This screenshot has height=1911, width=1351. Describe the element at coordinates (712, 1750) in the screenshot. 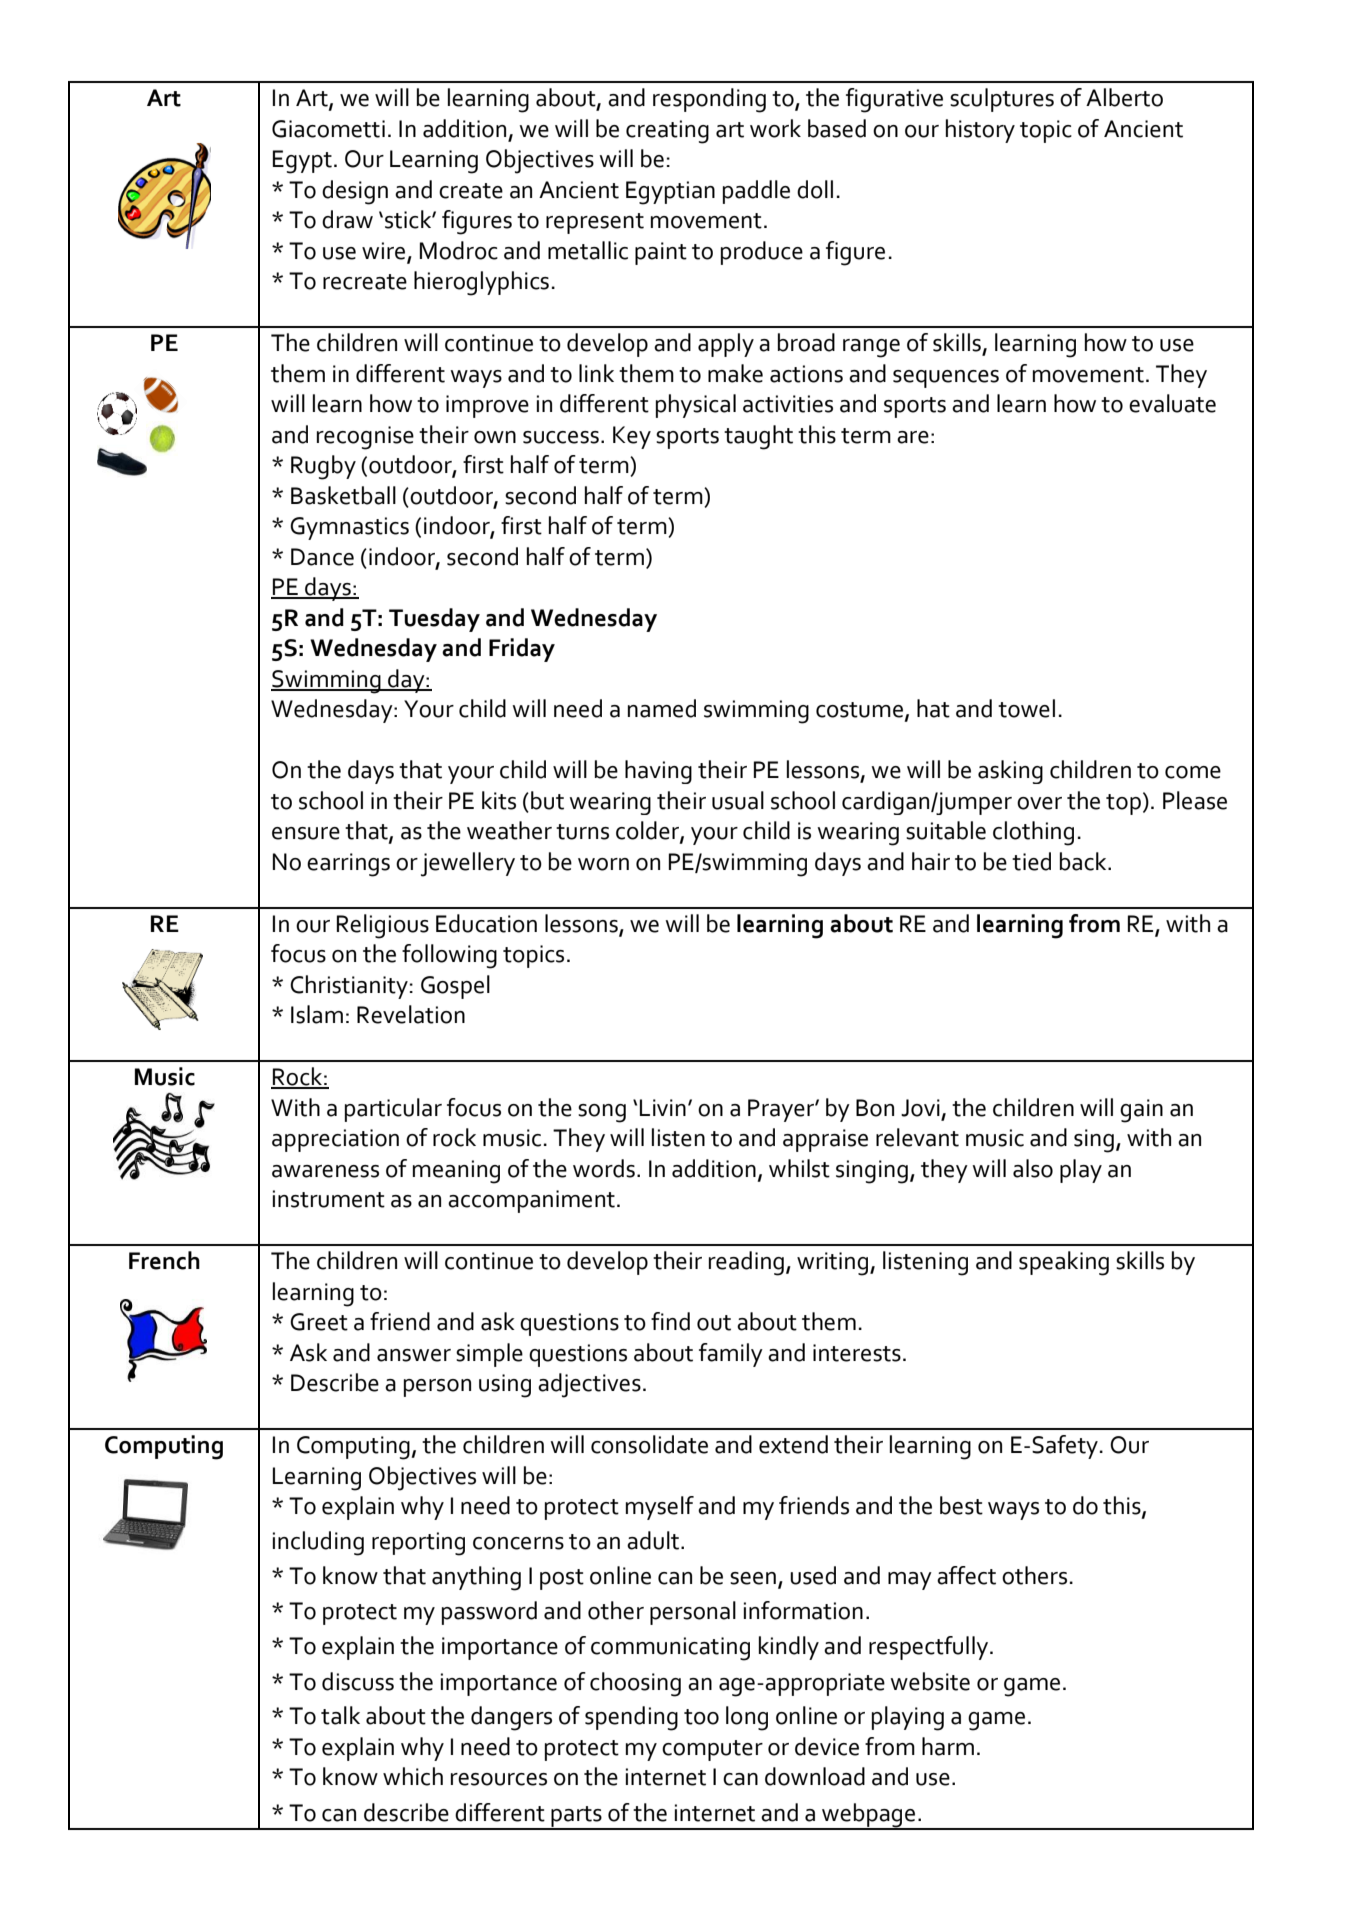

I see `computer` at that location.
